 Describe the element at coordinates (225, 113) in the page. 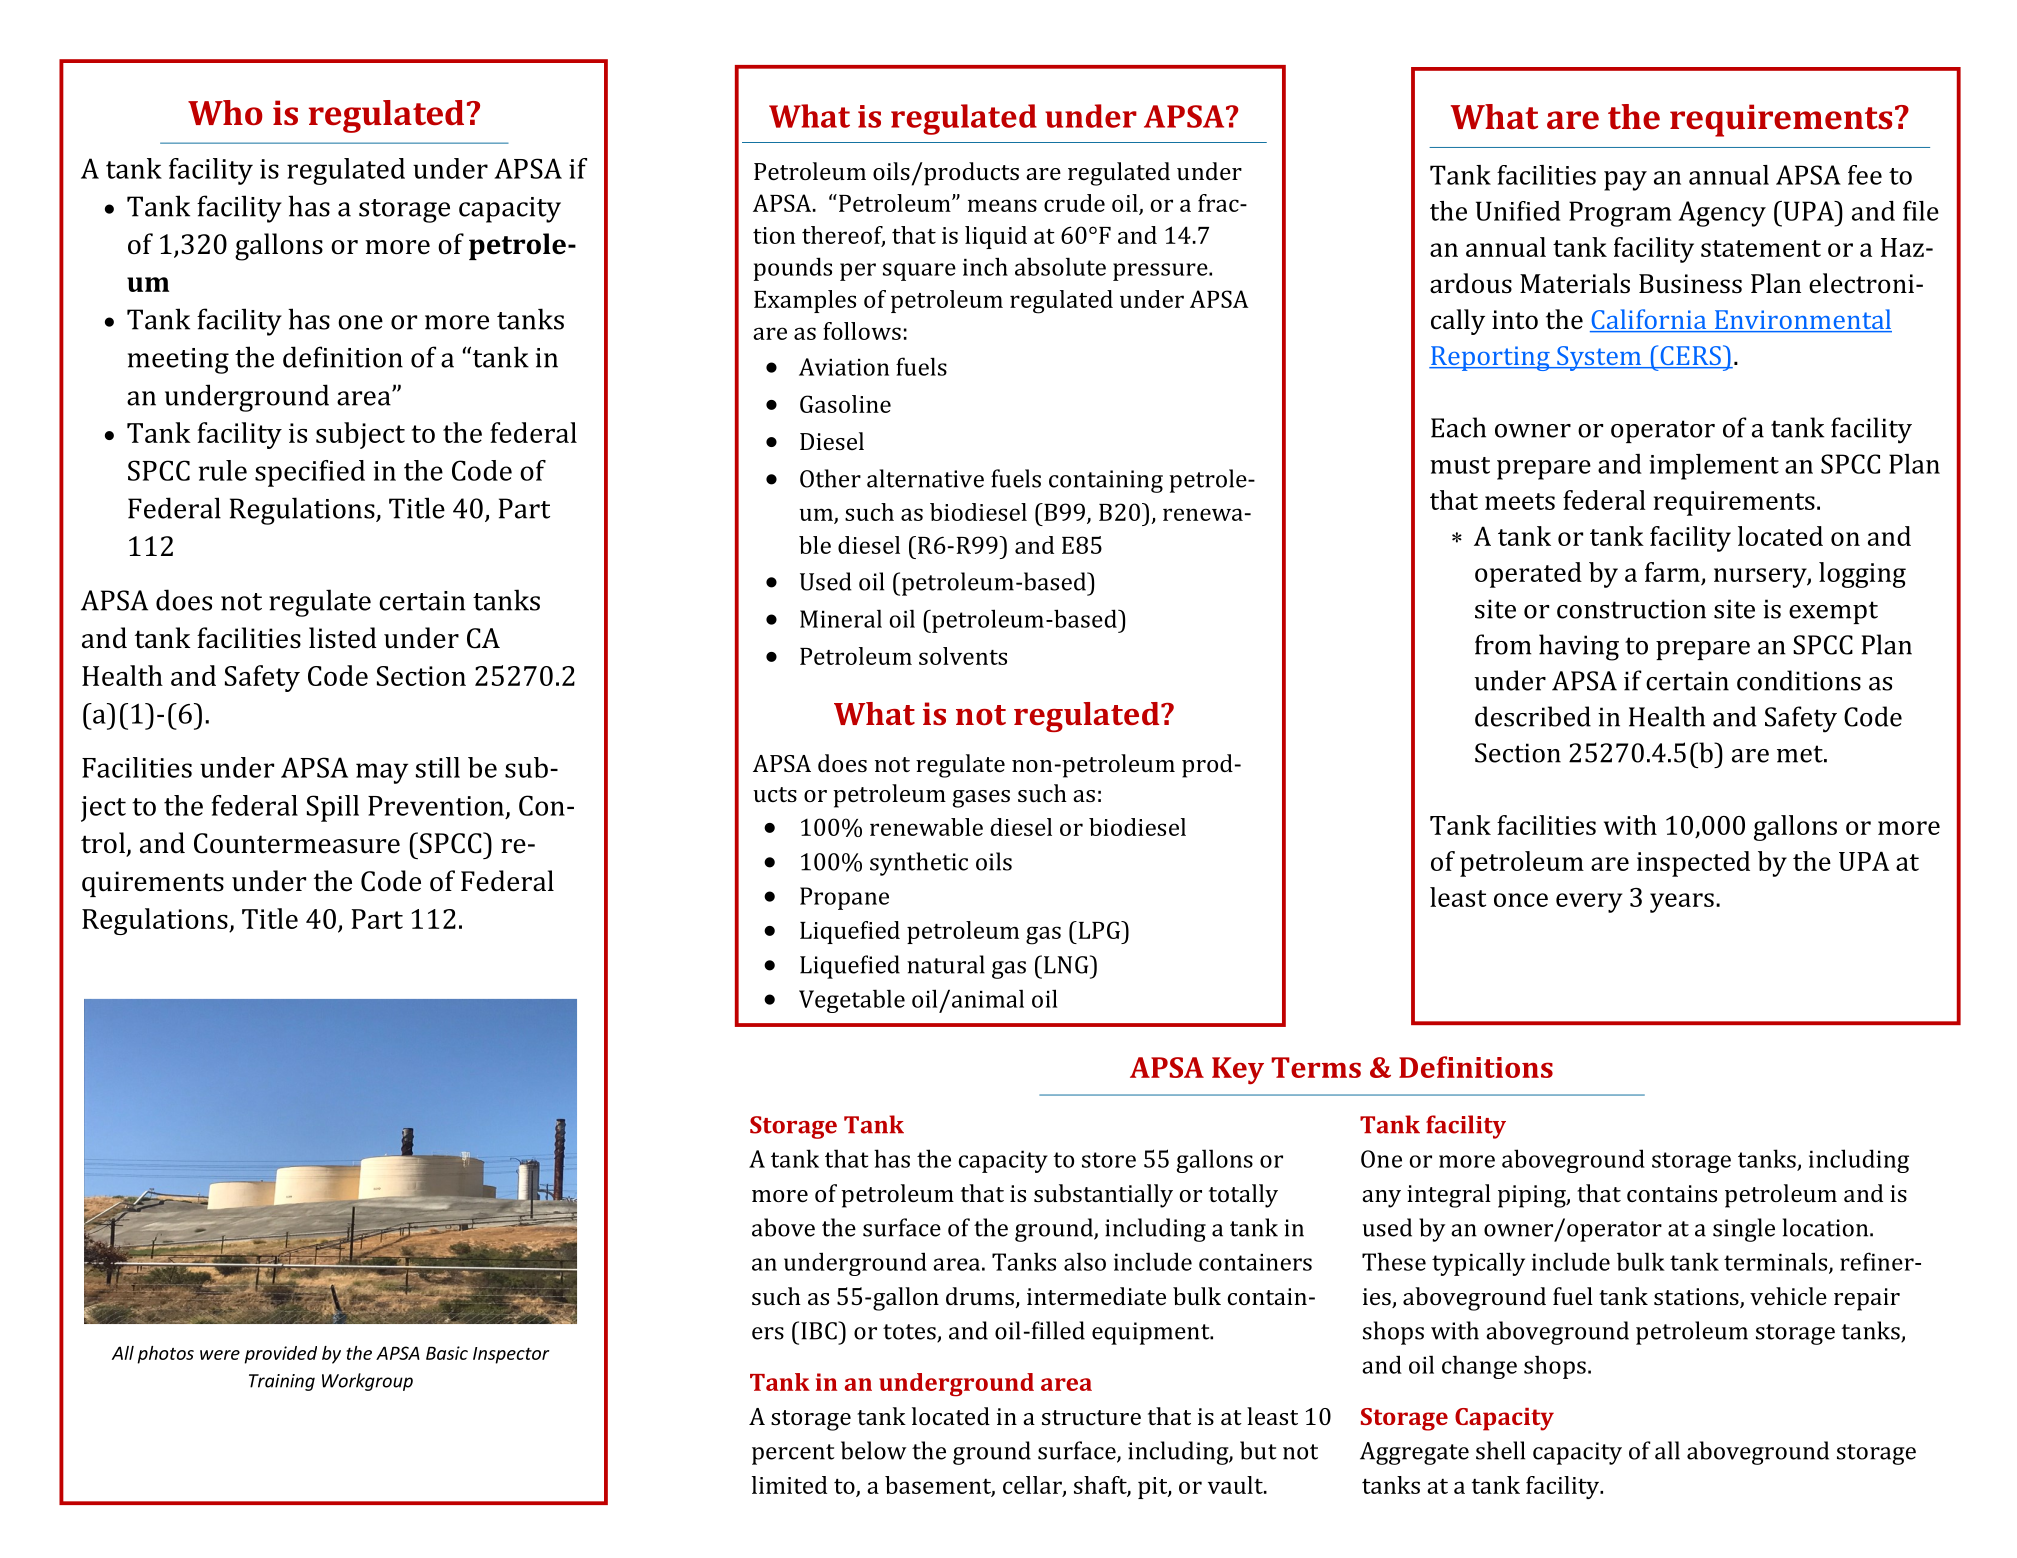

I see `Who` at that location.
